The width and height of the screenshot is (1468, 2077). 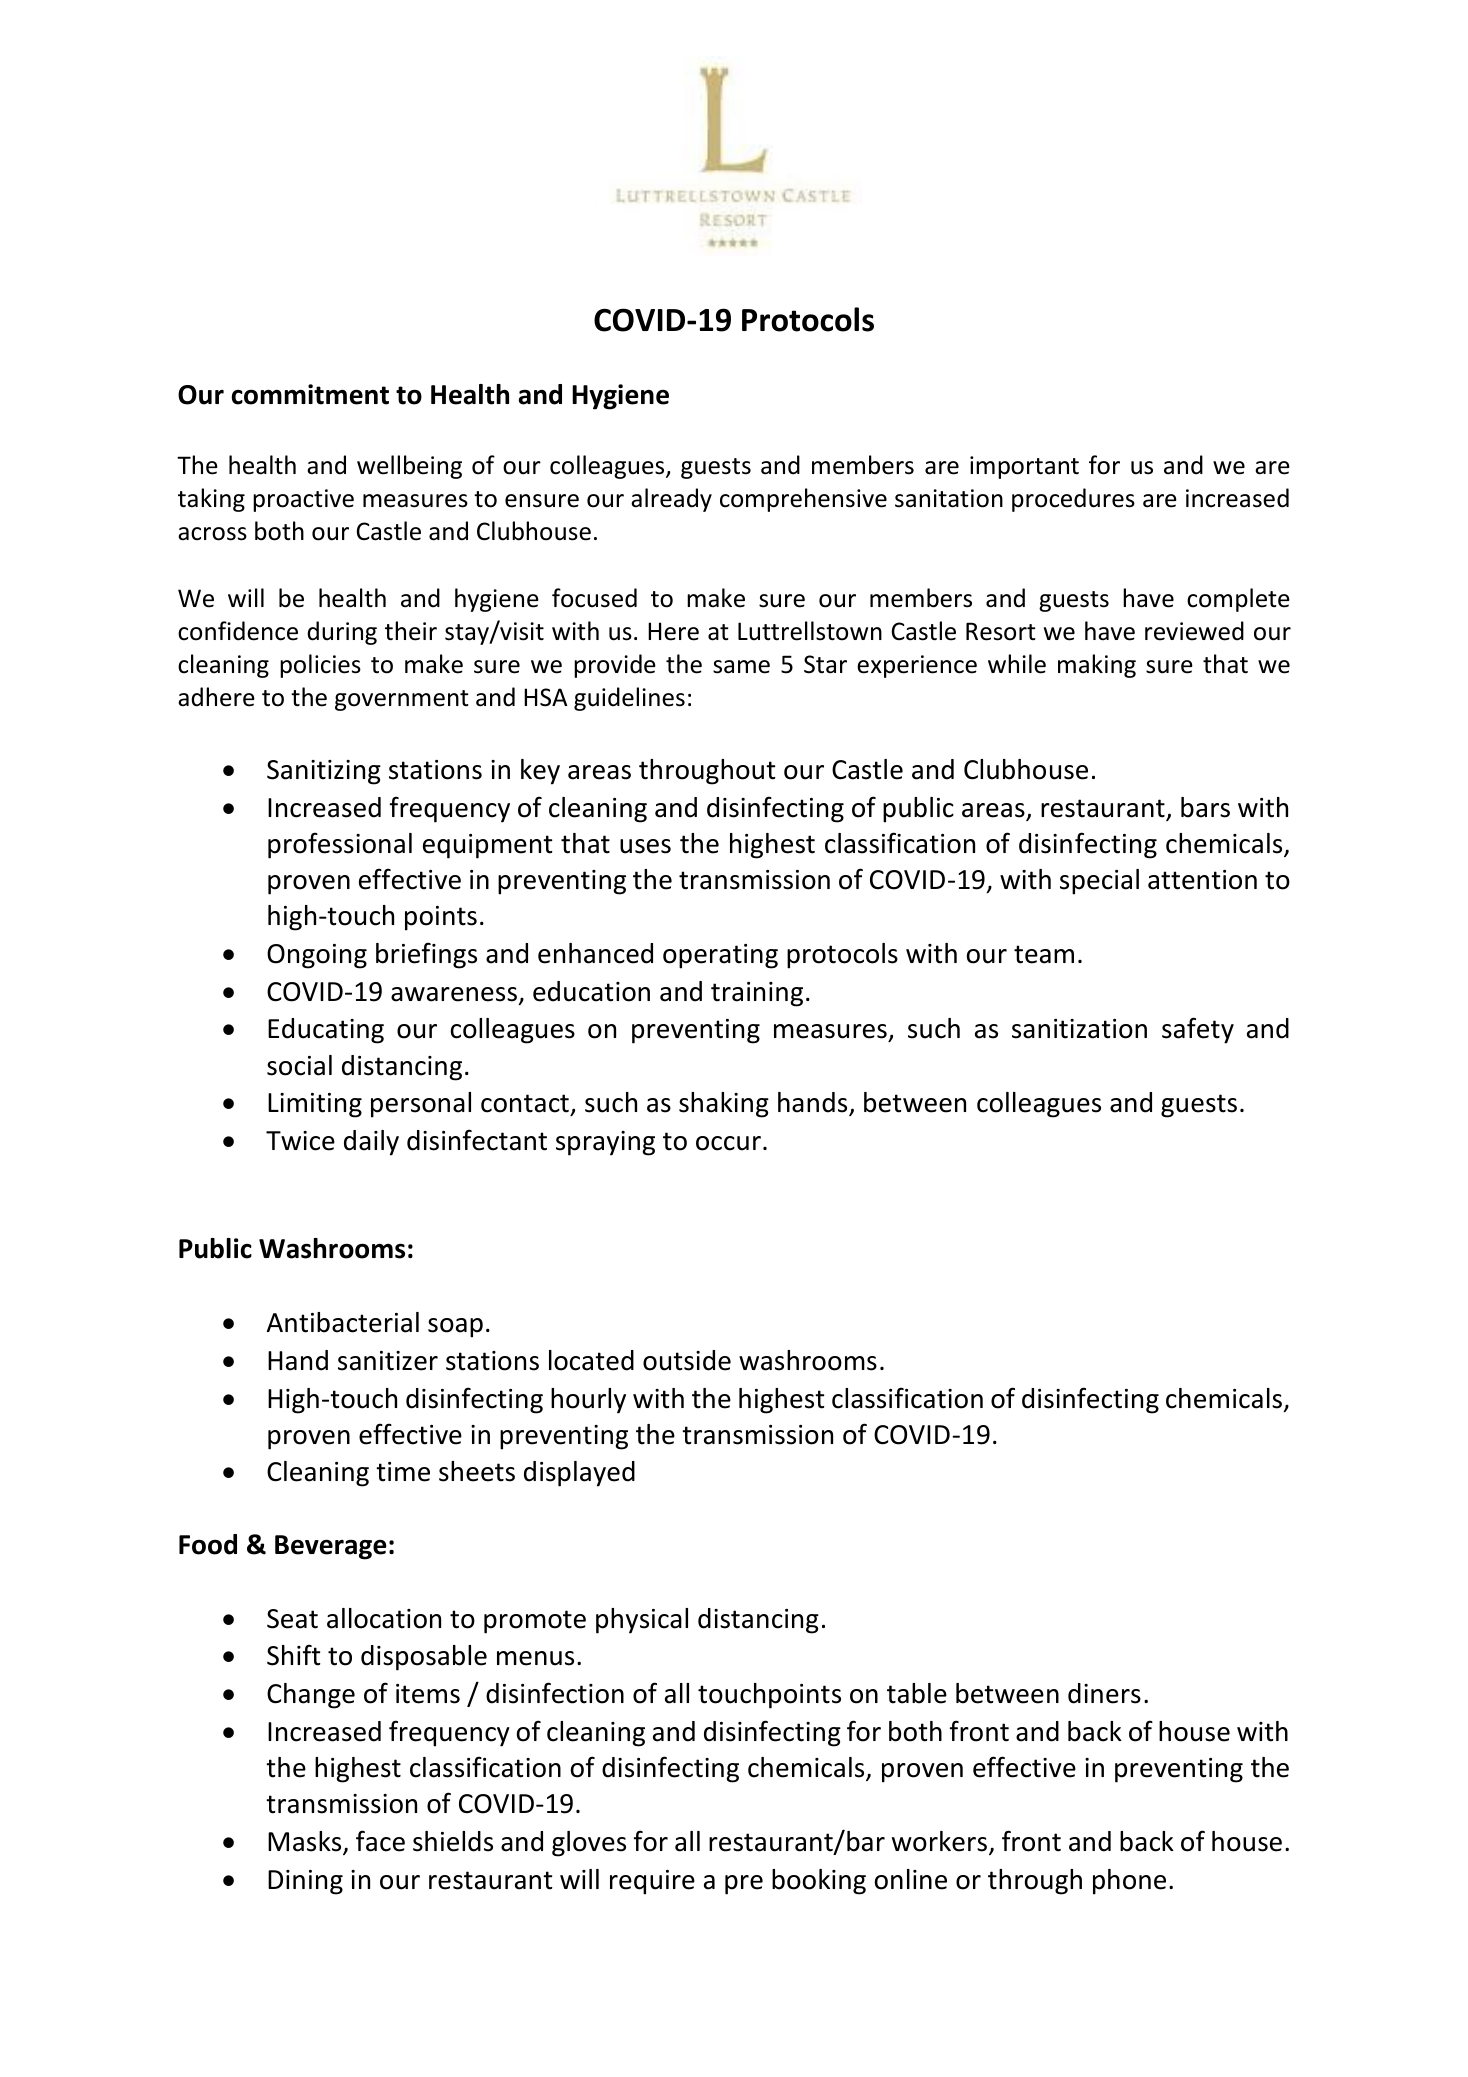 What do you see at coordinates (741, 667) in the screenshot?
I see `same` at bounding box center [741, 667].
